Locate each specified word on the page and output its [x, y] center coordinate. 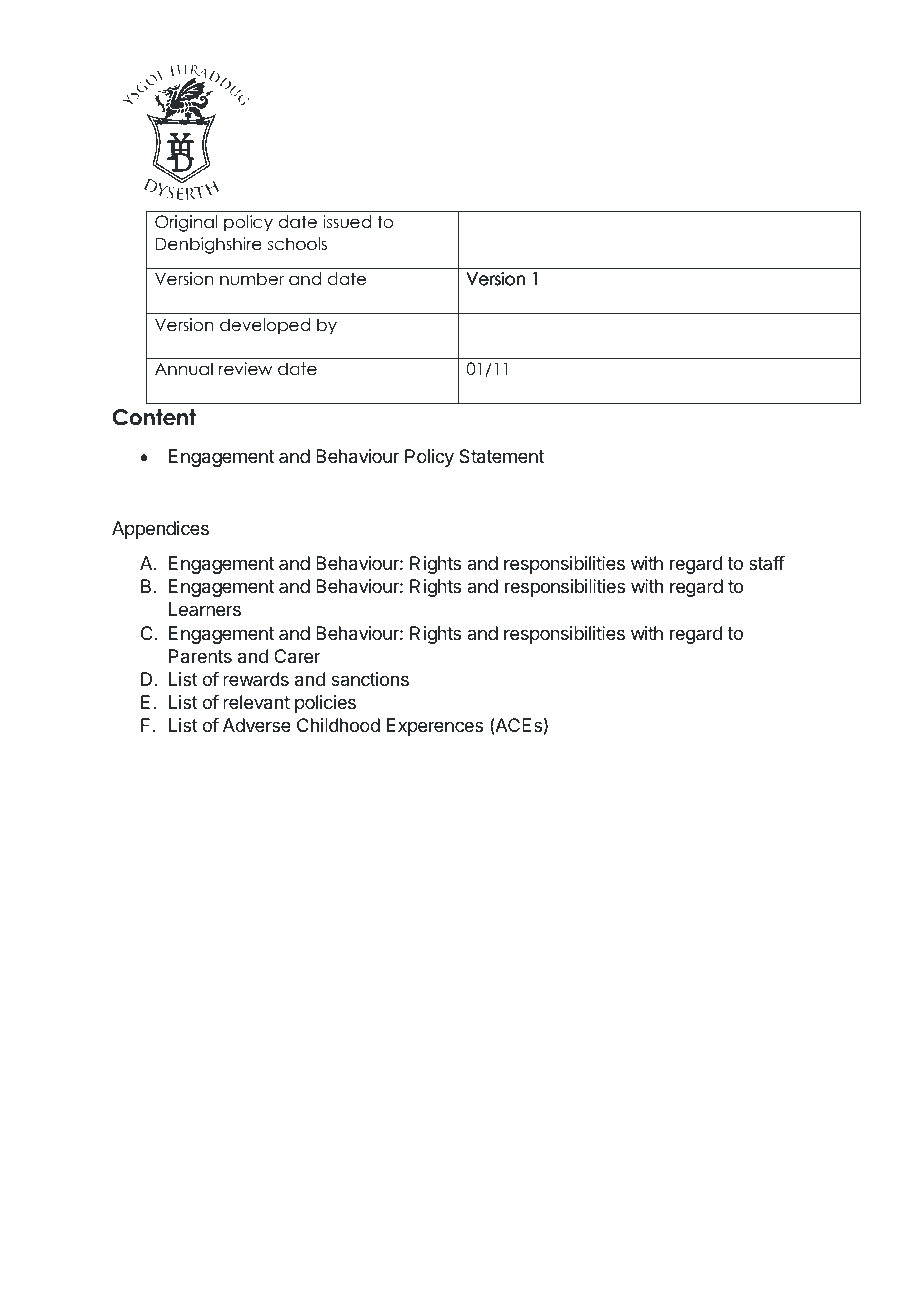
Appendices [160, 530]
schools [297, 244]
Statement [501, 456]
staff [767, 563]
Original [186, 223]
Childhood [338, 725]
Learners [205, 609]
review [245, 369]
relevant [256, 702]
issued [347, 222]
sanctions [370, 679]
